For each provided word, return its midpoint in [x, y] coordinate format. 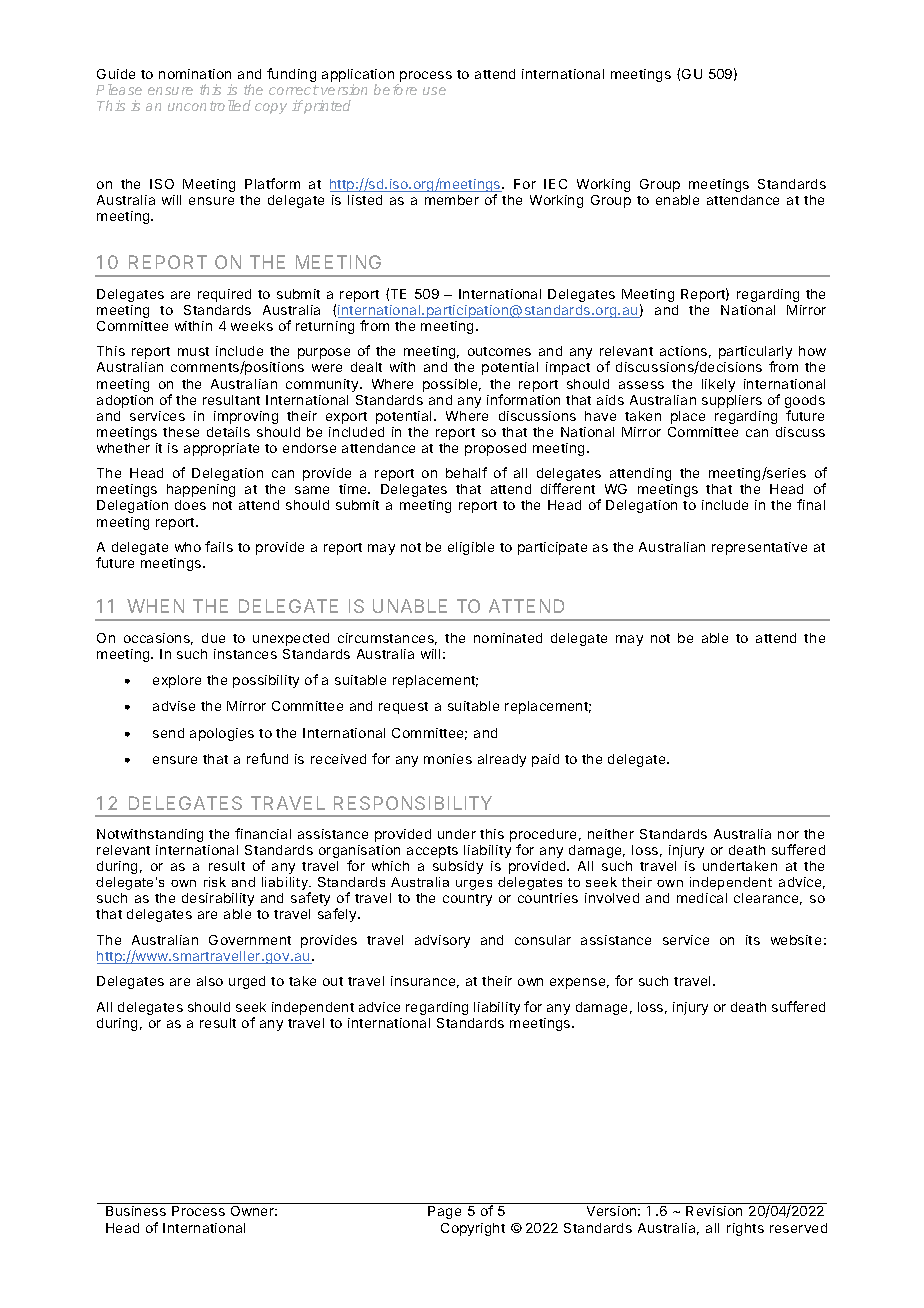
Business [136, 1211]
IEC [555, 184]
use [434, 91]
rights [745, 1229]
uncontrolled [209, 105]
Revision [714, 1211]
